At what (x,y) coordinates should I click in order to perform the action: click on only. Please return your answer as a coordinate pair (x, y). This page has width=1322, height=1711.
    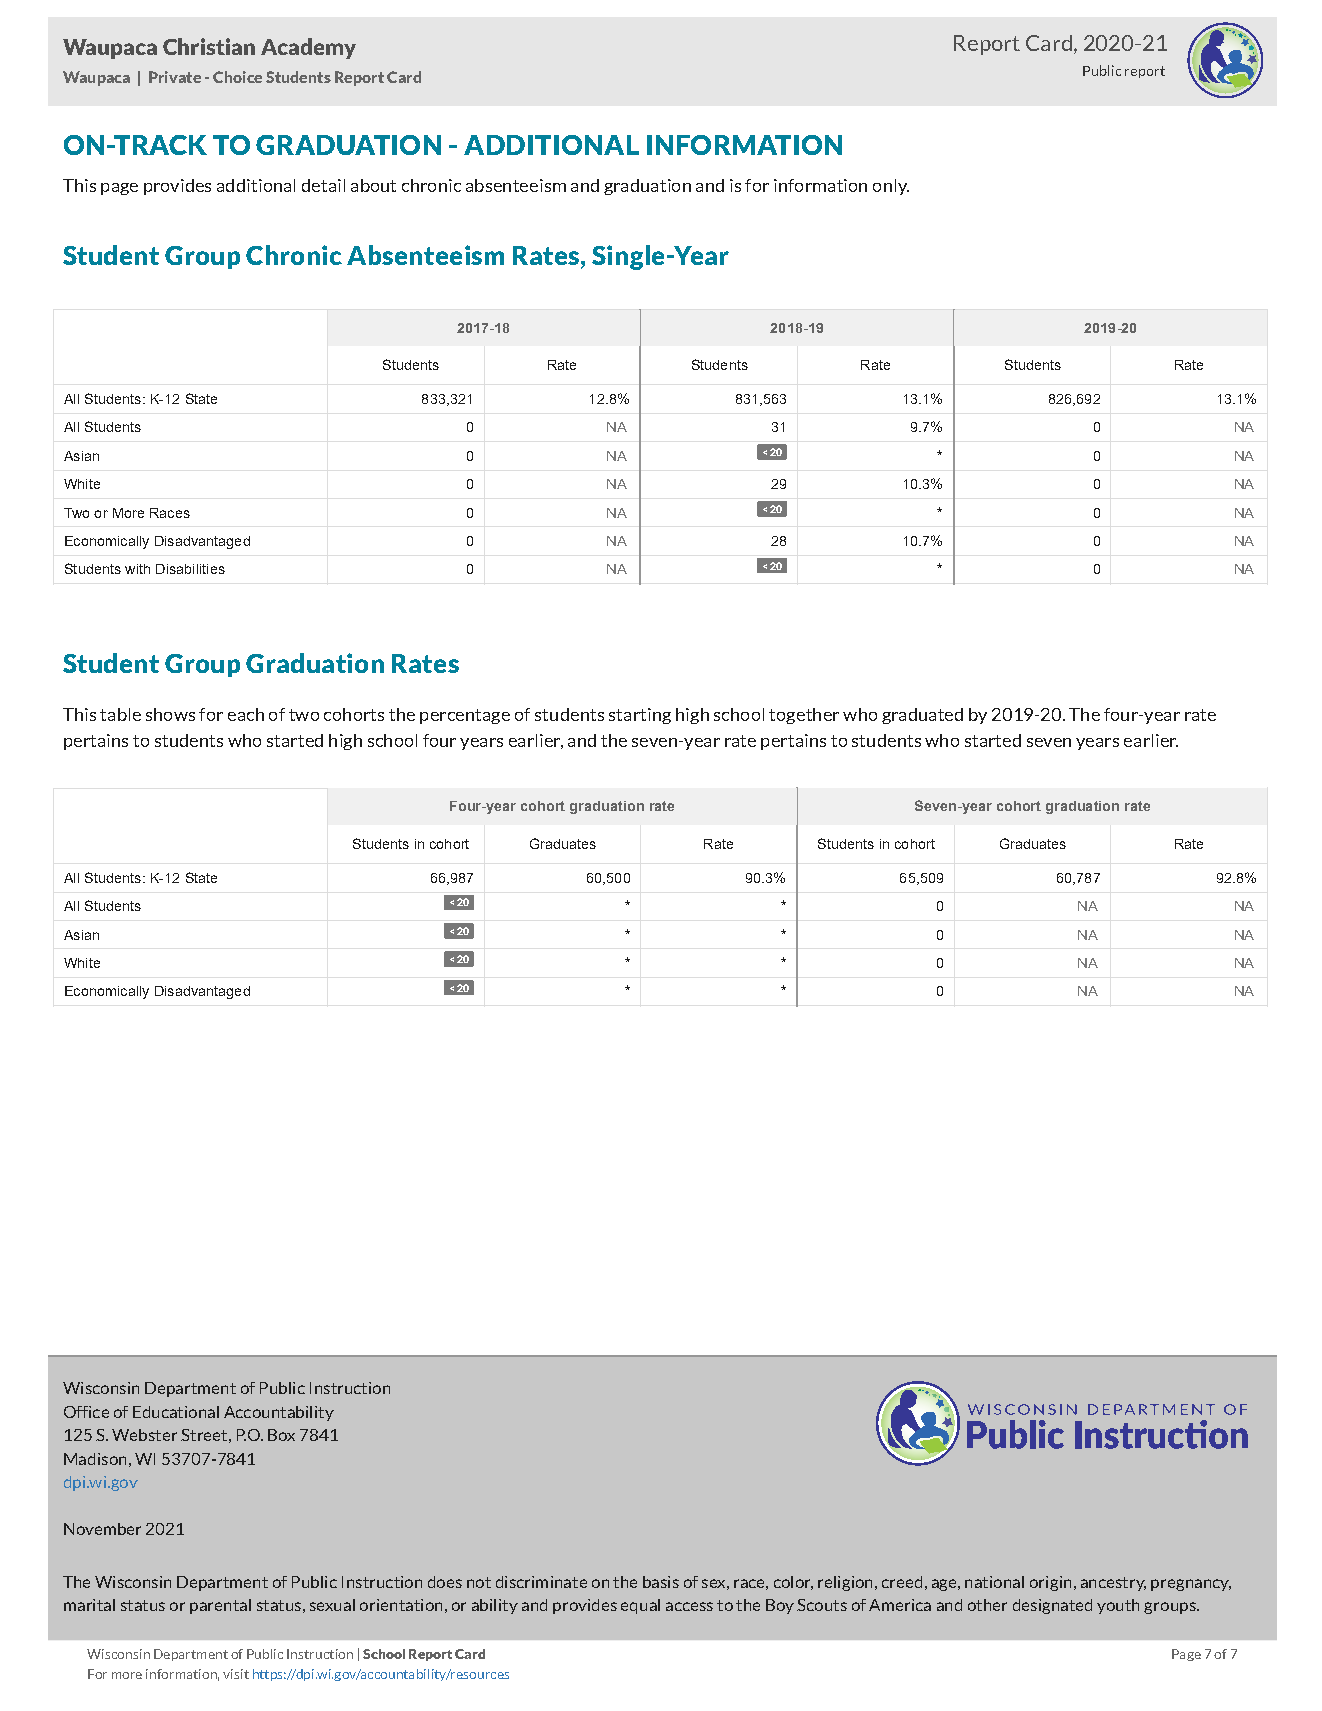
    Looking at the image, I should click on (891, 187).
